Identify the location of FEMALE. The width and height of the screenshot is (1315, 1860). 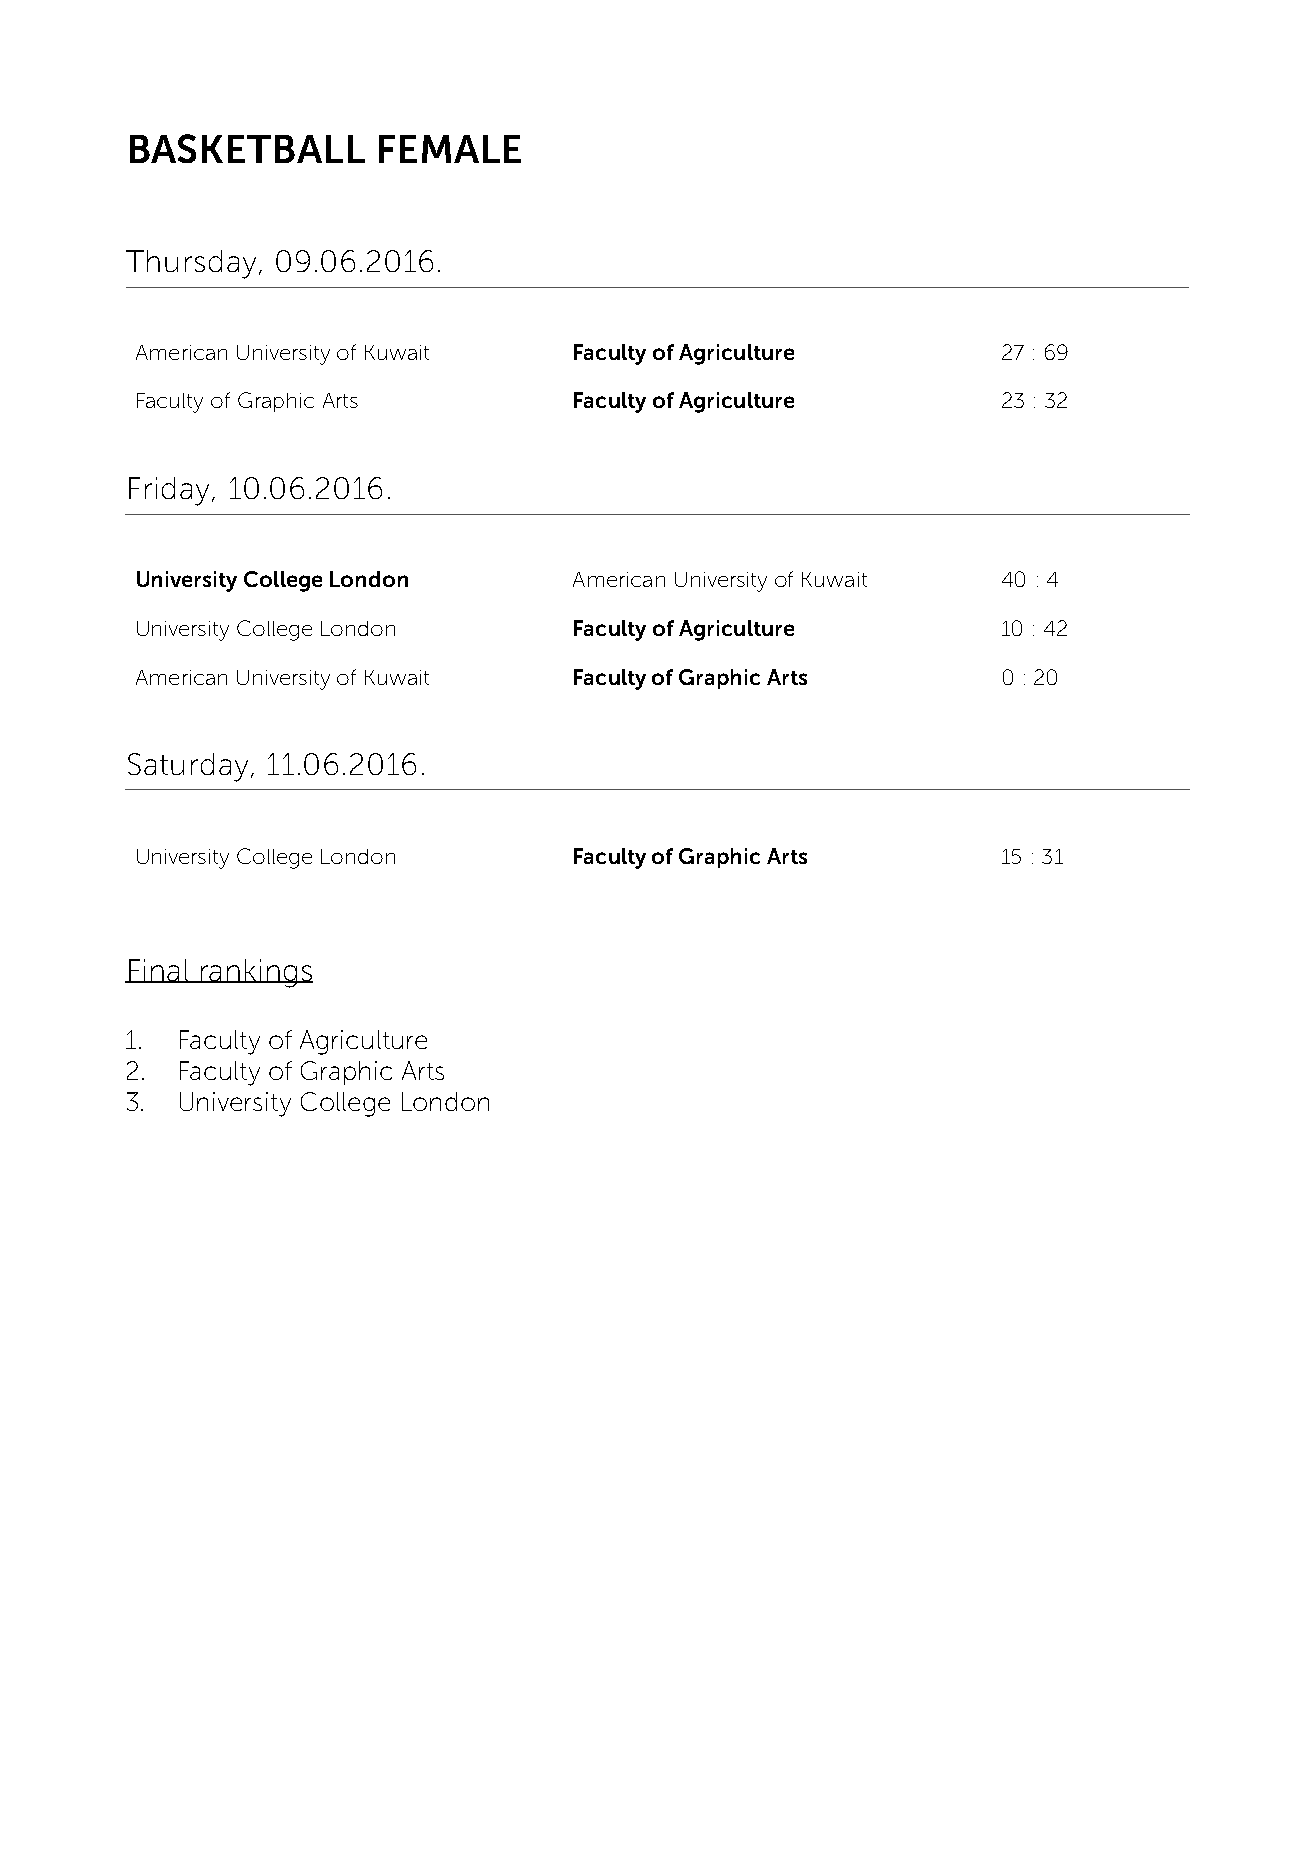
(450, 149).
